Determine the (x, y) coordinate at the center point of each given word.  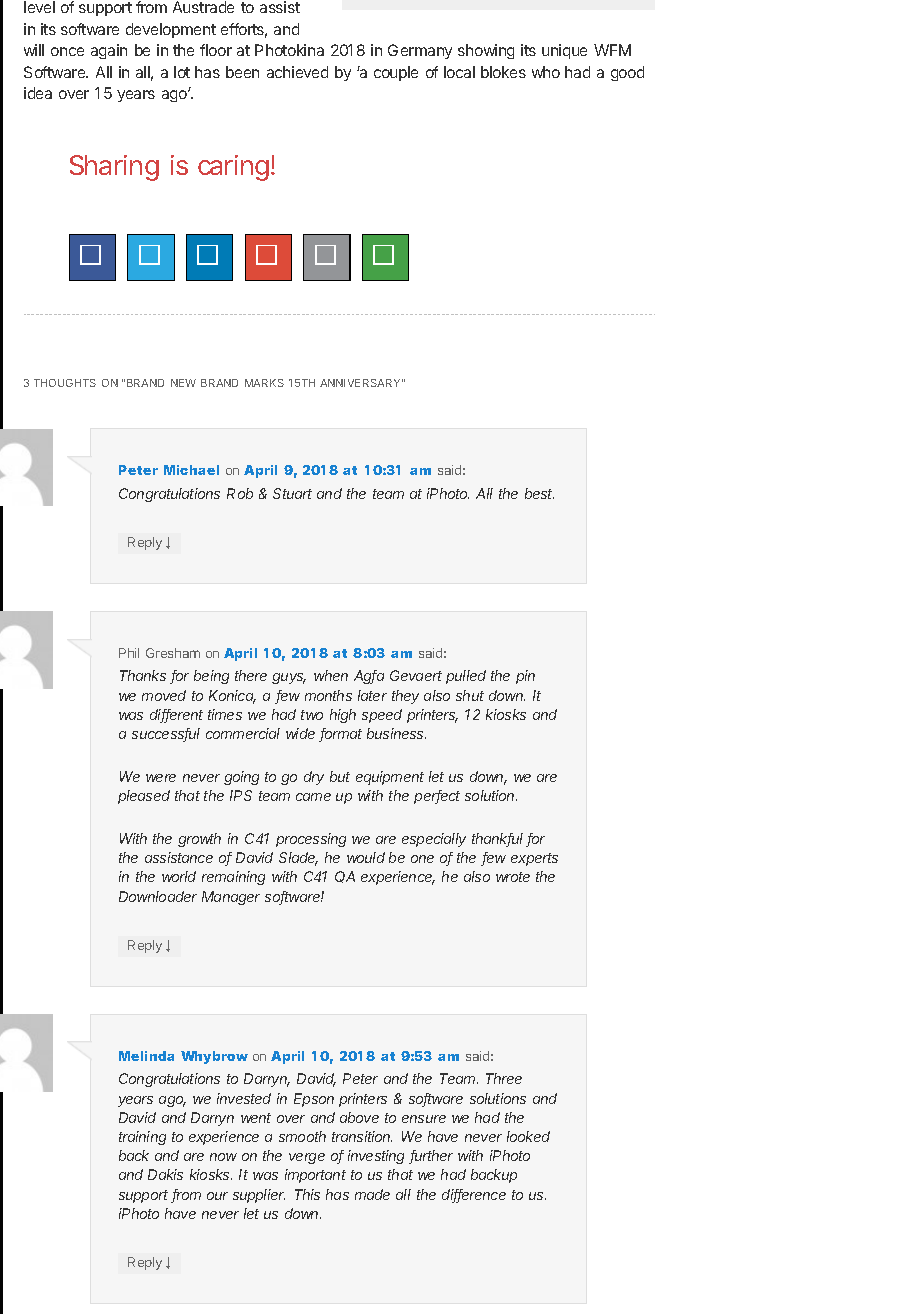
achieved (297, 72)
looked (528, 1136)
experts (534, 859)
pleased (144, 797)
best (539, 493)
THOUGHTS (65, 383)
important (315, 1176)
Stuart (292, 493)
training (142, 1138)
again (109, 51)
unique (564, 51)
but (340, 776)
